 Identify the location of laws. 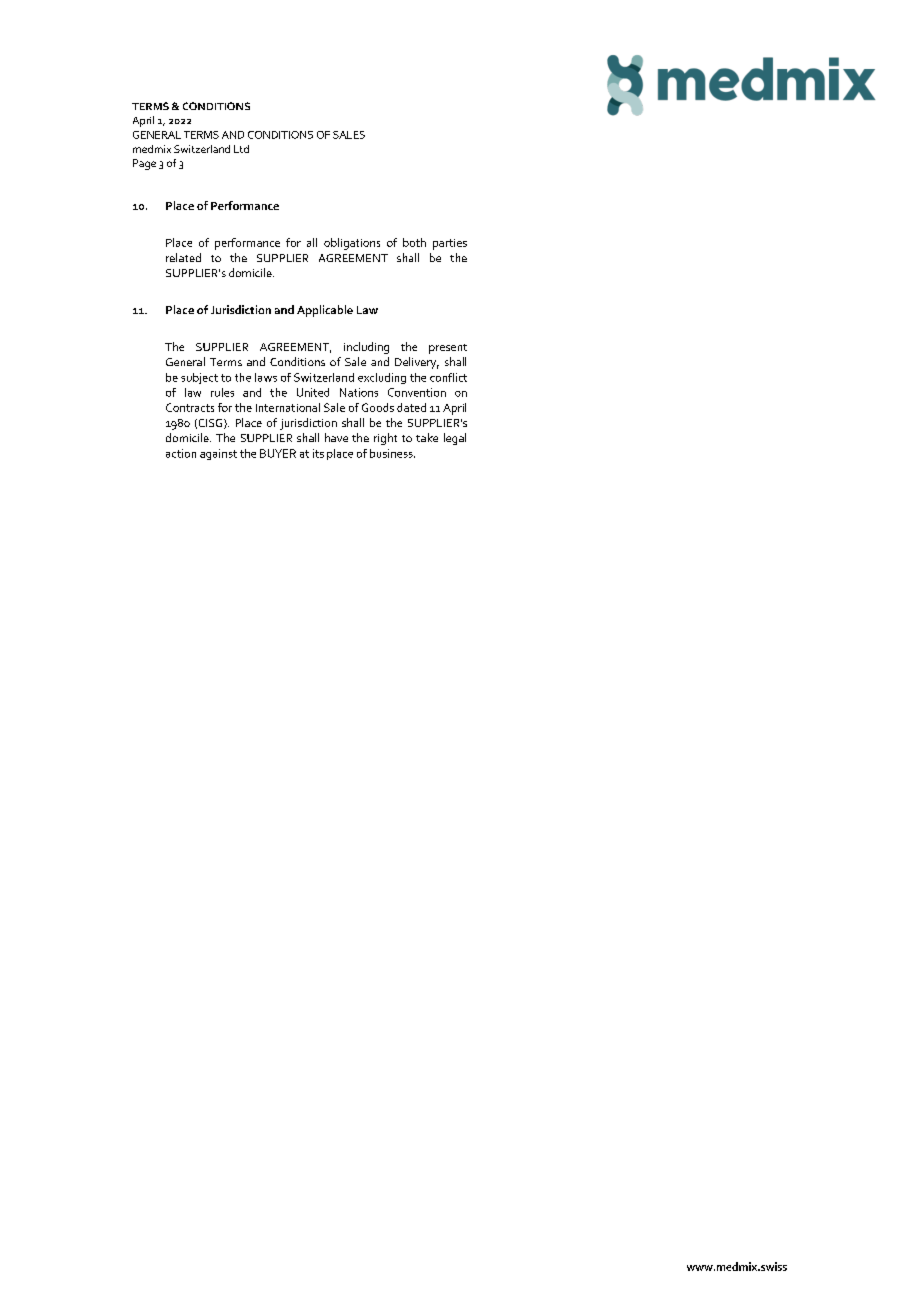
(266, 377).
